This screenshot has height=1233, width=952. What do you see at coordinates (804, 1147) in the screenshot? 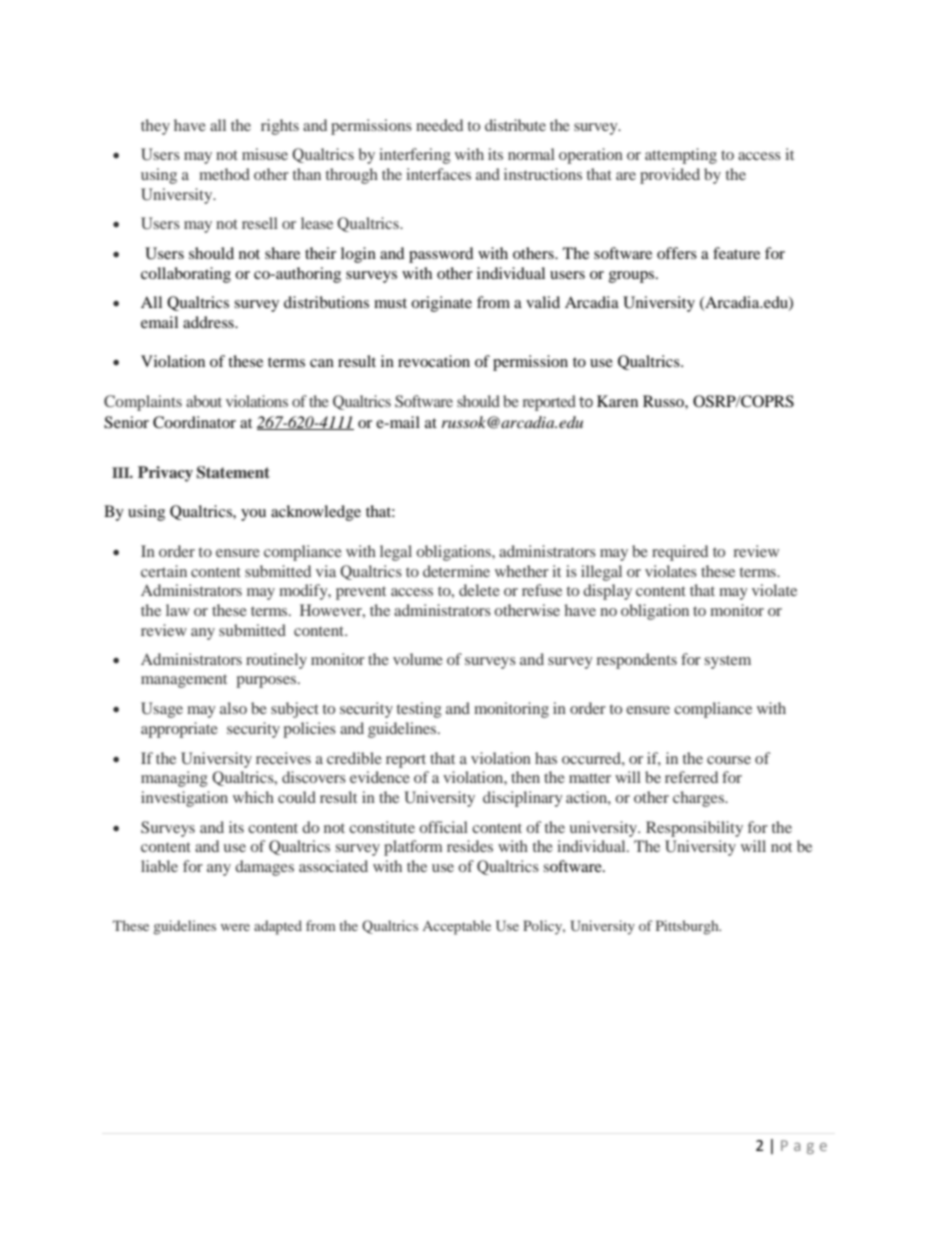
I see `Page` at bounding box center [804, 1147].
